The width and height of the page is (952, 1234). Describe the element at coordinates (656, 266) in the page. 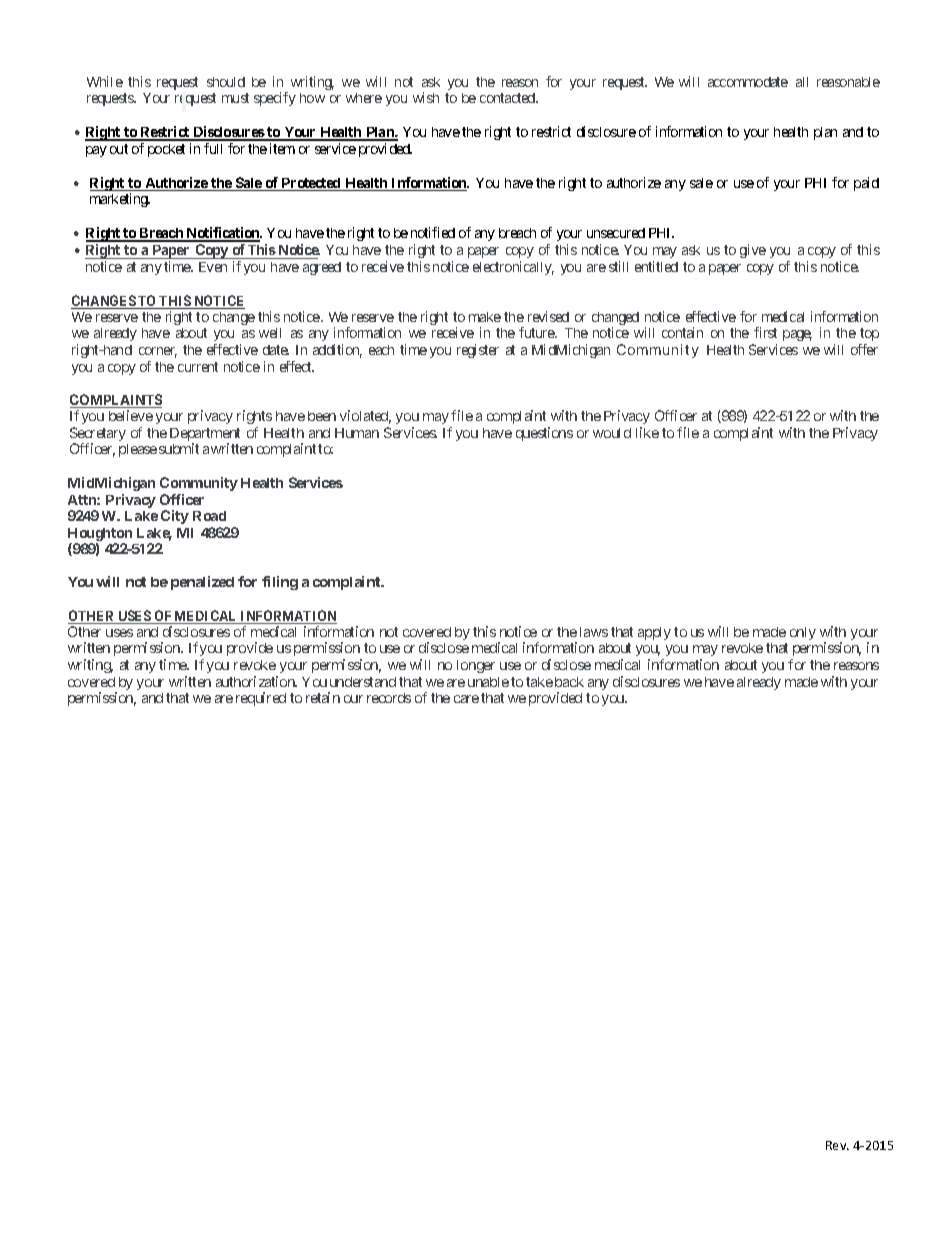

I see `entitled` at that location.
